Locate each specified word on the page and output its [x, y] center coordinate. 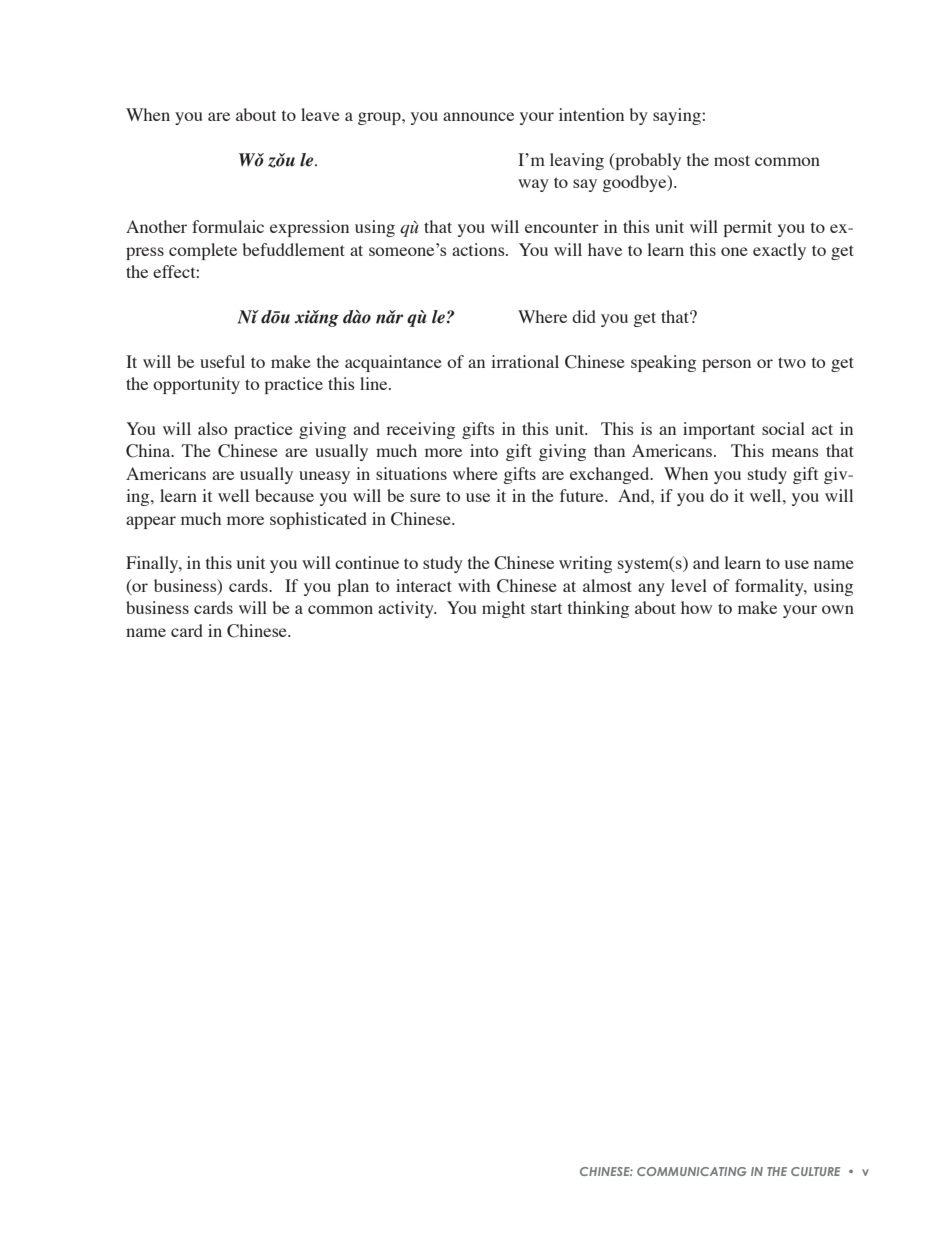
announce [478, 116]
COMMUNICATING [691, 1171]
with [474, 585]
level [689, 585]
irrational [525, 361]
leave [320, 114]
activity [407, 609]
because [284, 495]
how [696, 607]
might [503, 609]
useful [222, 361]
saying [678, 116]
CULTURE [815, 1171]
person [726, 365]
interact [424, 585]
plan [353, 587]
